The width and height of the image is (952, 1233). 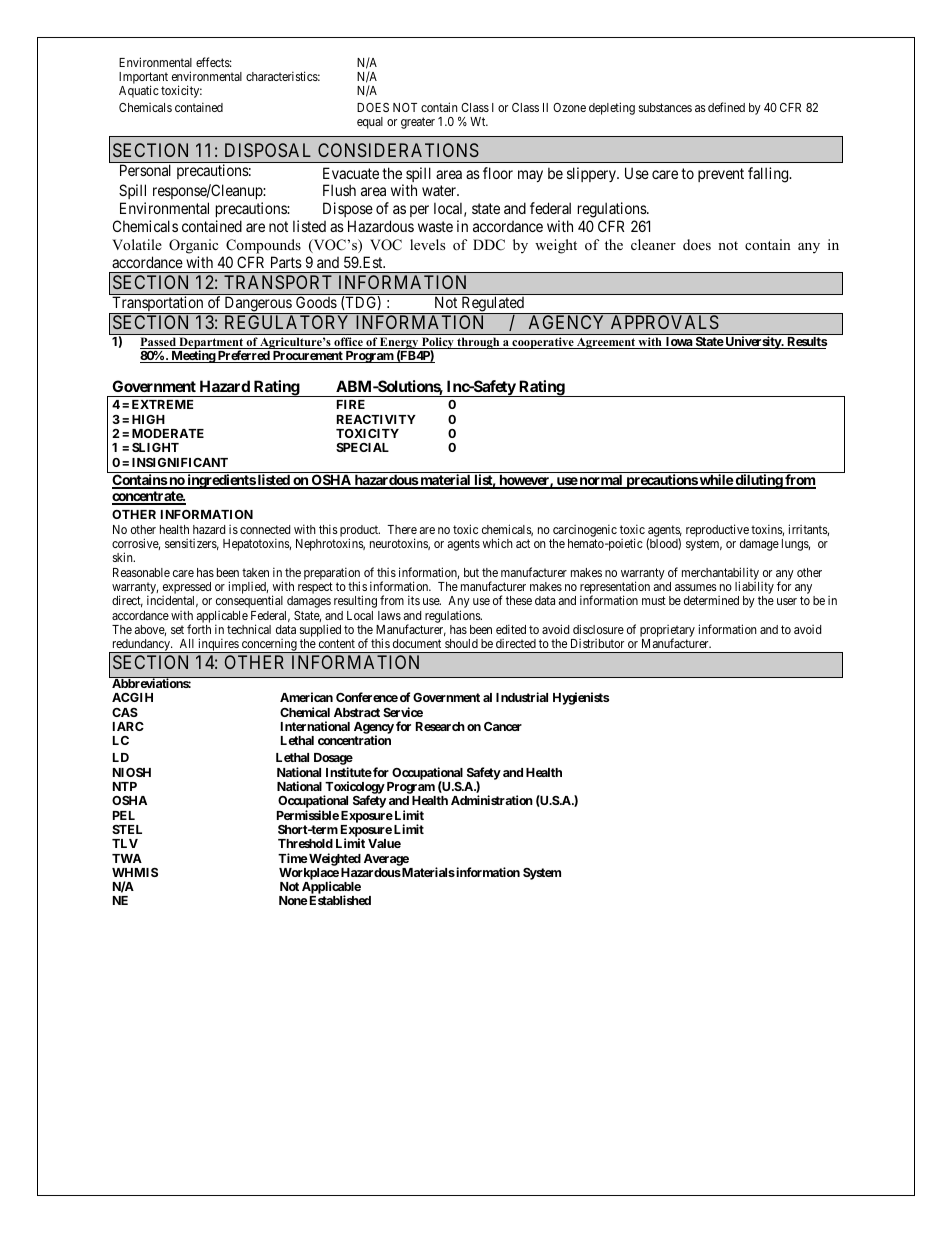 I want to click on There, so click(x=402, y=529).
